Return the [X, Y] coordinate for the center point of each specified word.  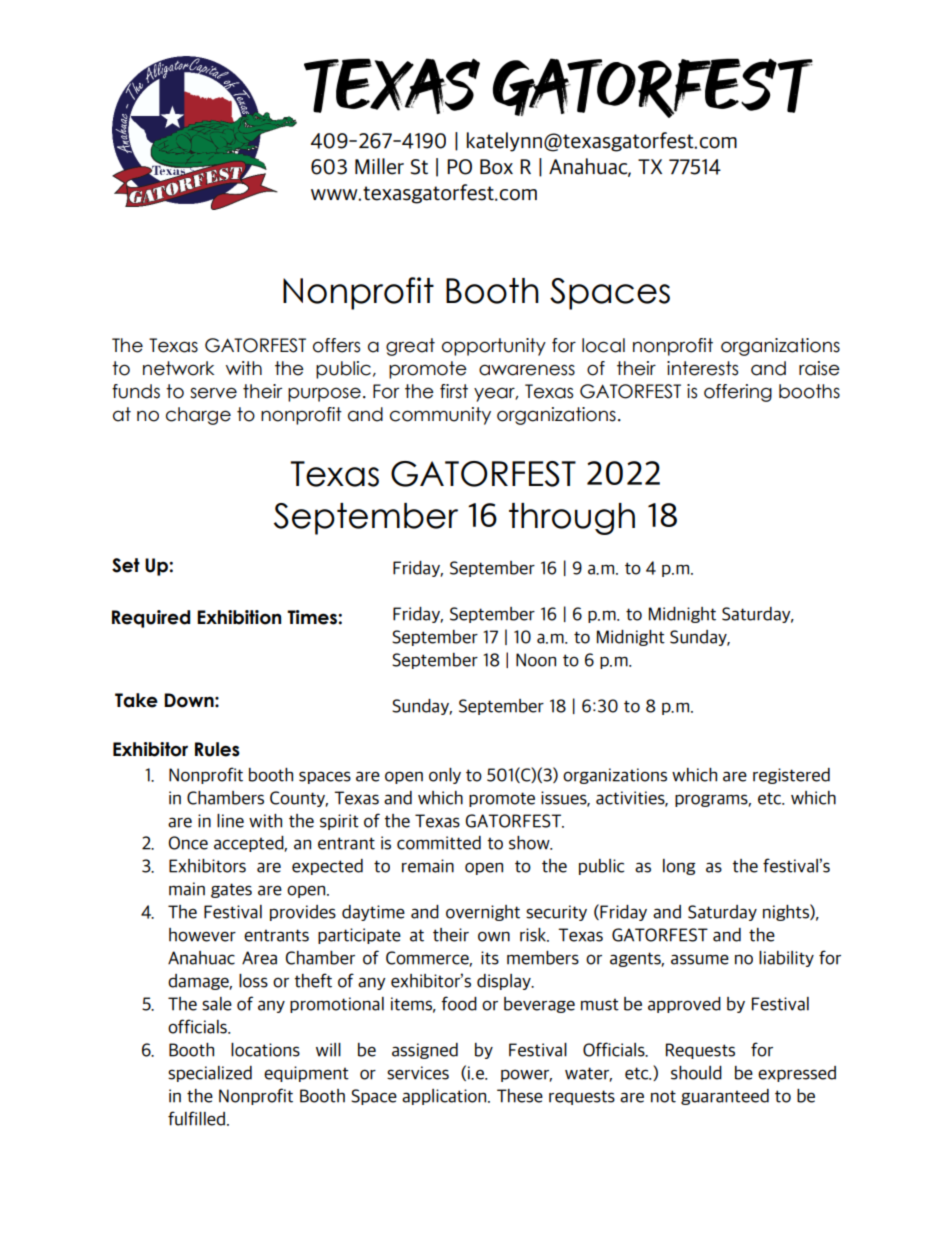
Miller [379, 166]
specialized [210, 1074]
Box [496, 167]
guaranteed [725, 1097]
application [445, 1097]
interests [702, 368]
